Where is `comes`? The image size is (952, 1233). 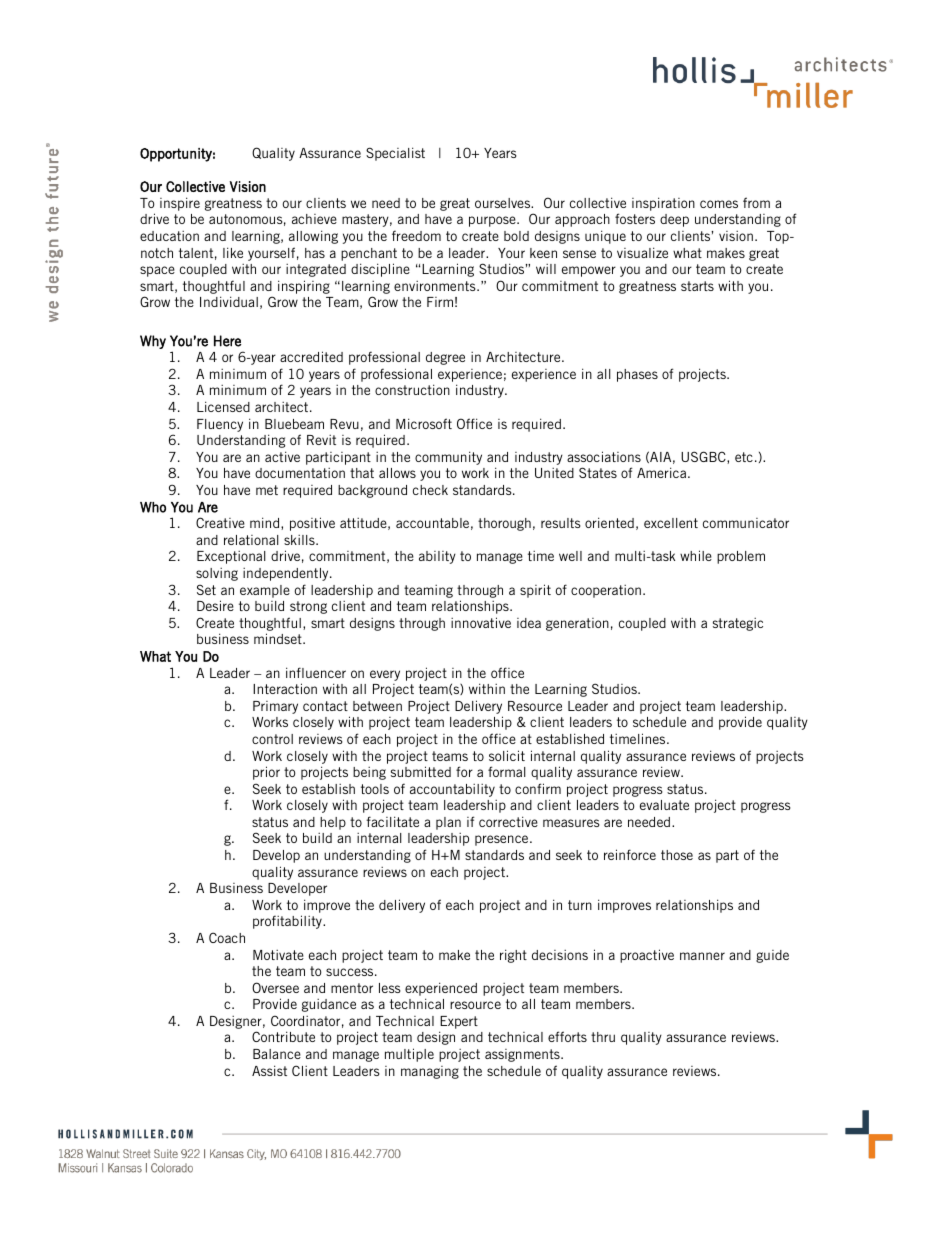
comes is located at coordinates (719, 204).
